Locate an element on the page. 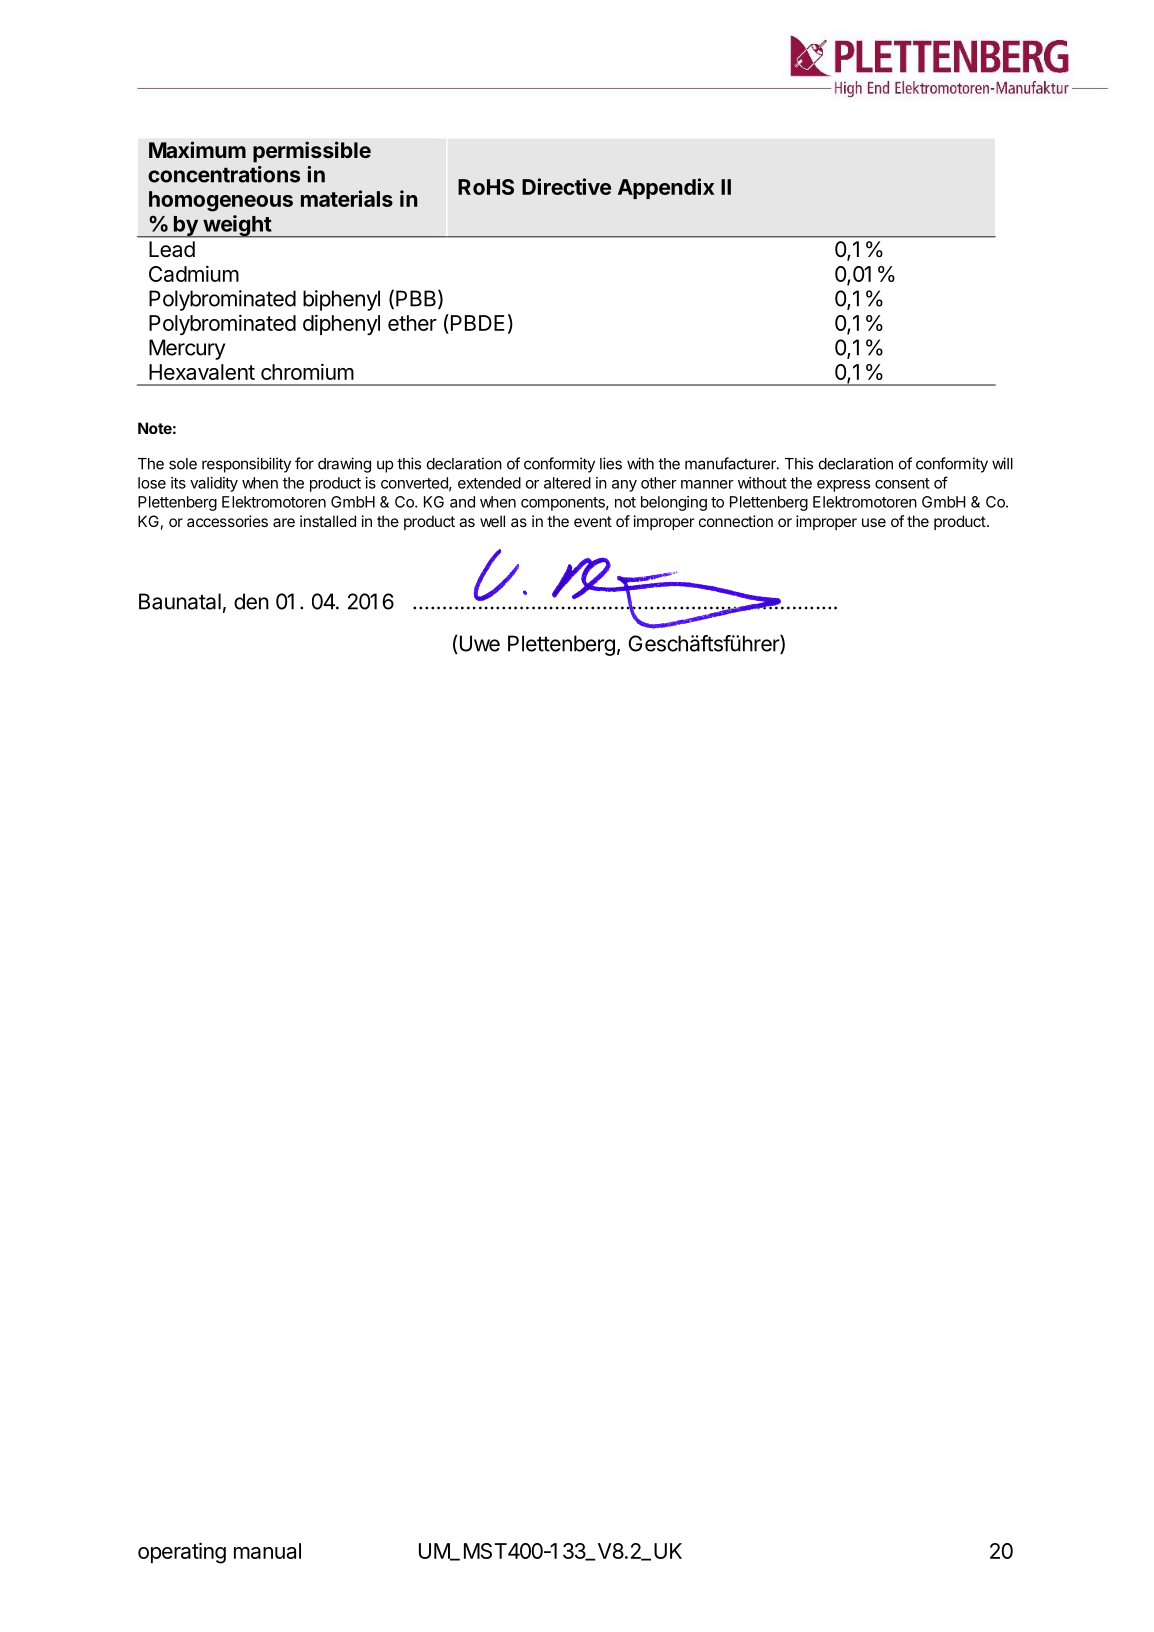 This image has height=1632, width=1154. Uwe is located at coordinates (478, 644).
